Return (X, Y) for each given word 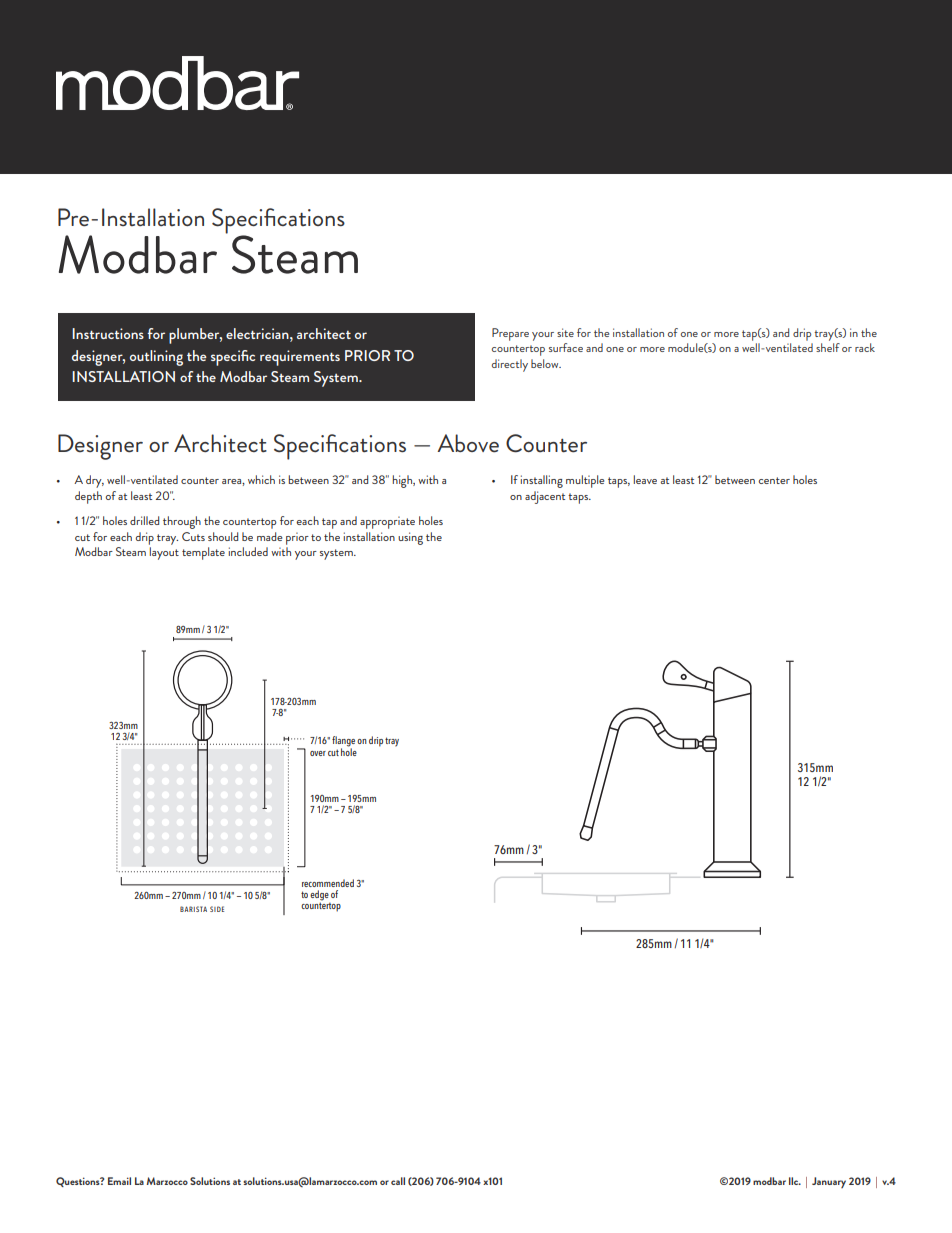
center (774, 480)
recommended (328, 883)
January (829, 1182)
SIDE (217, 909)
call (398, 1181)
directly (510, 365)
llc (795, 1181)
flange (343, 742)
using (410, 538)
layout (164, 553)
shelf (828, 347)
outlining (156, 358)
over (318, 753)
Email (119, 1181)
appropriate (387, 522)
